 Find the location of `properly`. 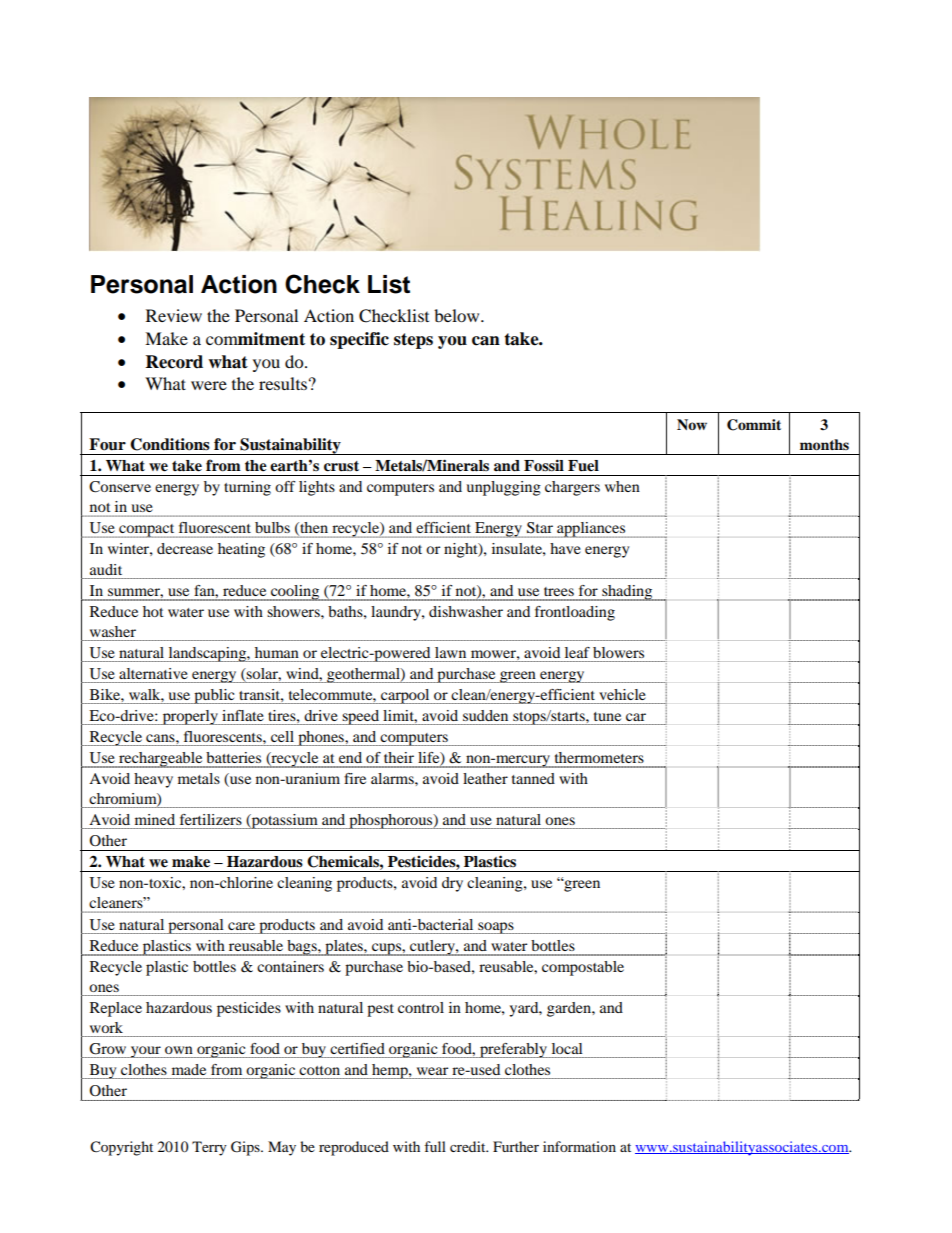

properly is located at coordinates (190, 717).
